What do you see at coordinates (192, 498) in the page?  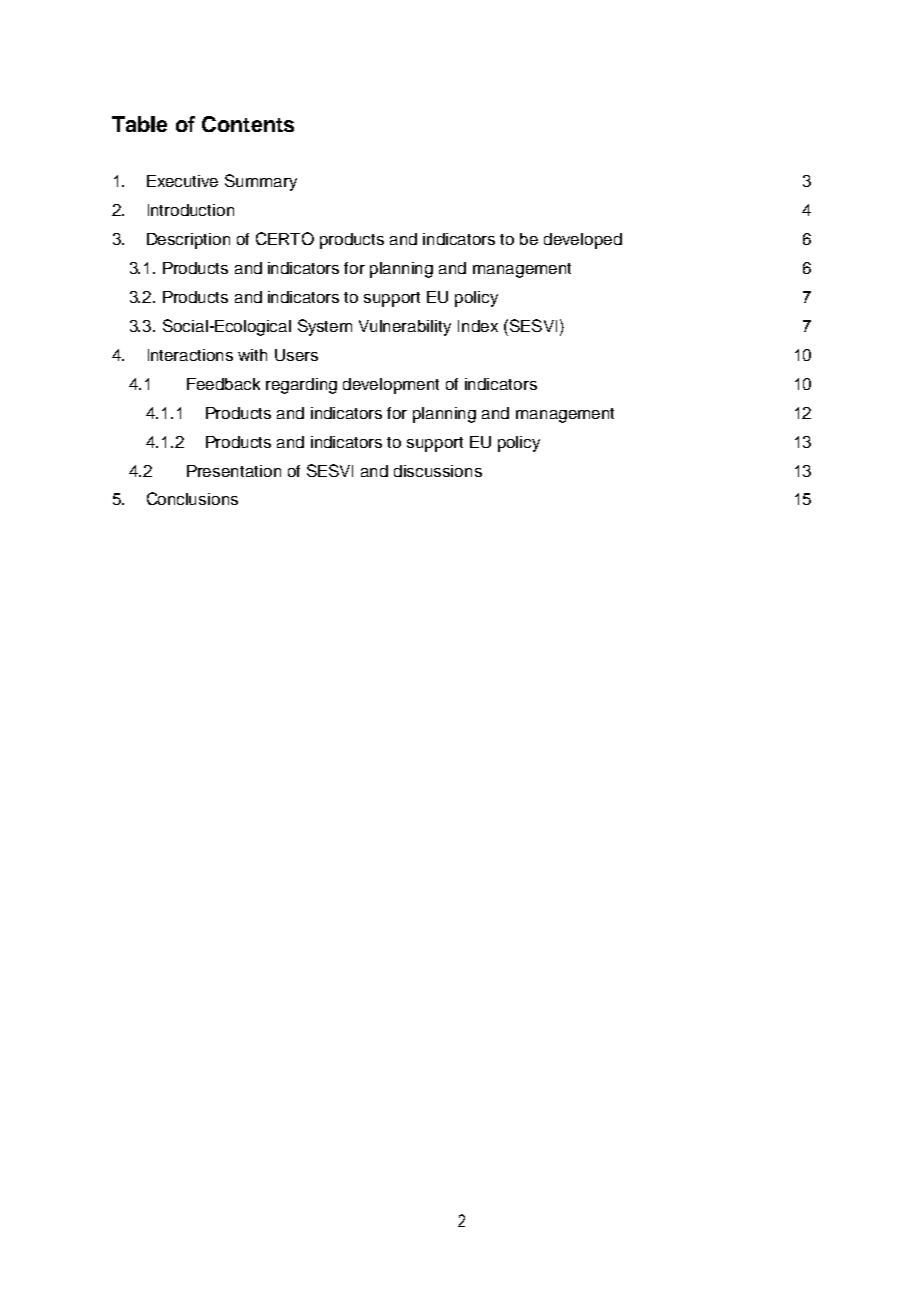 I see `Conclusions` at bounding box center [192, 498].
